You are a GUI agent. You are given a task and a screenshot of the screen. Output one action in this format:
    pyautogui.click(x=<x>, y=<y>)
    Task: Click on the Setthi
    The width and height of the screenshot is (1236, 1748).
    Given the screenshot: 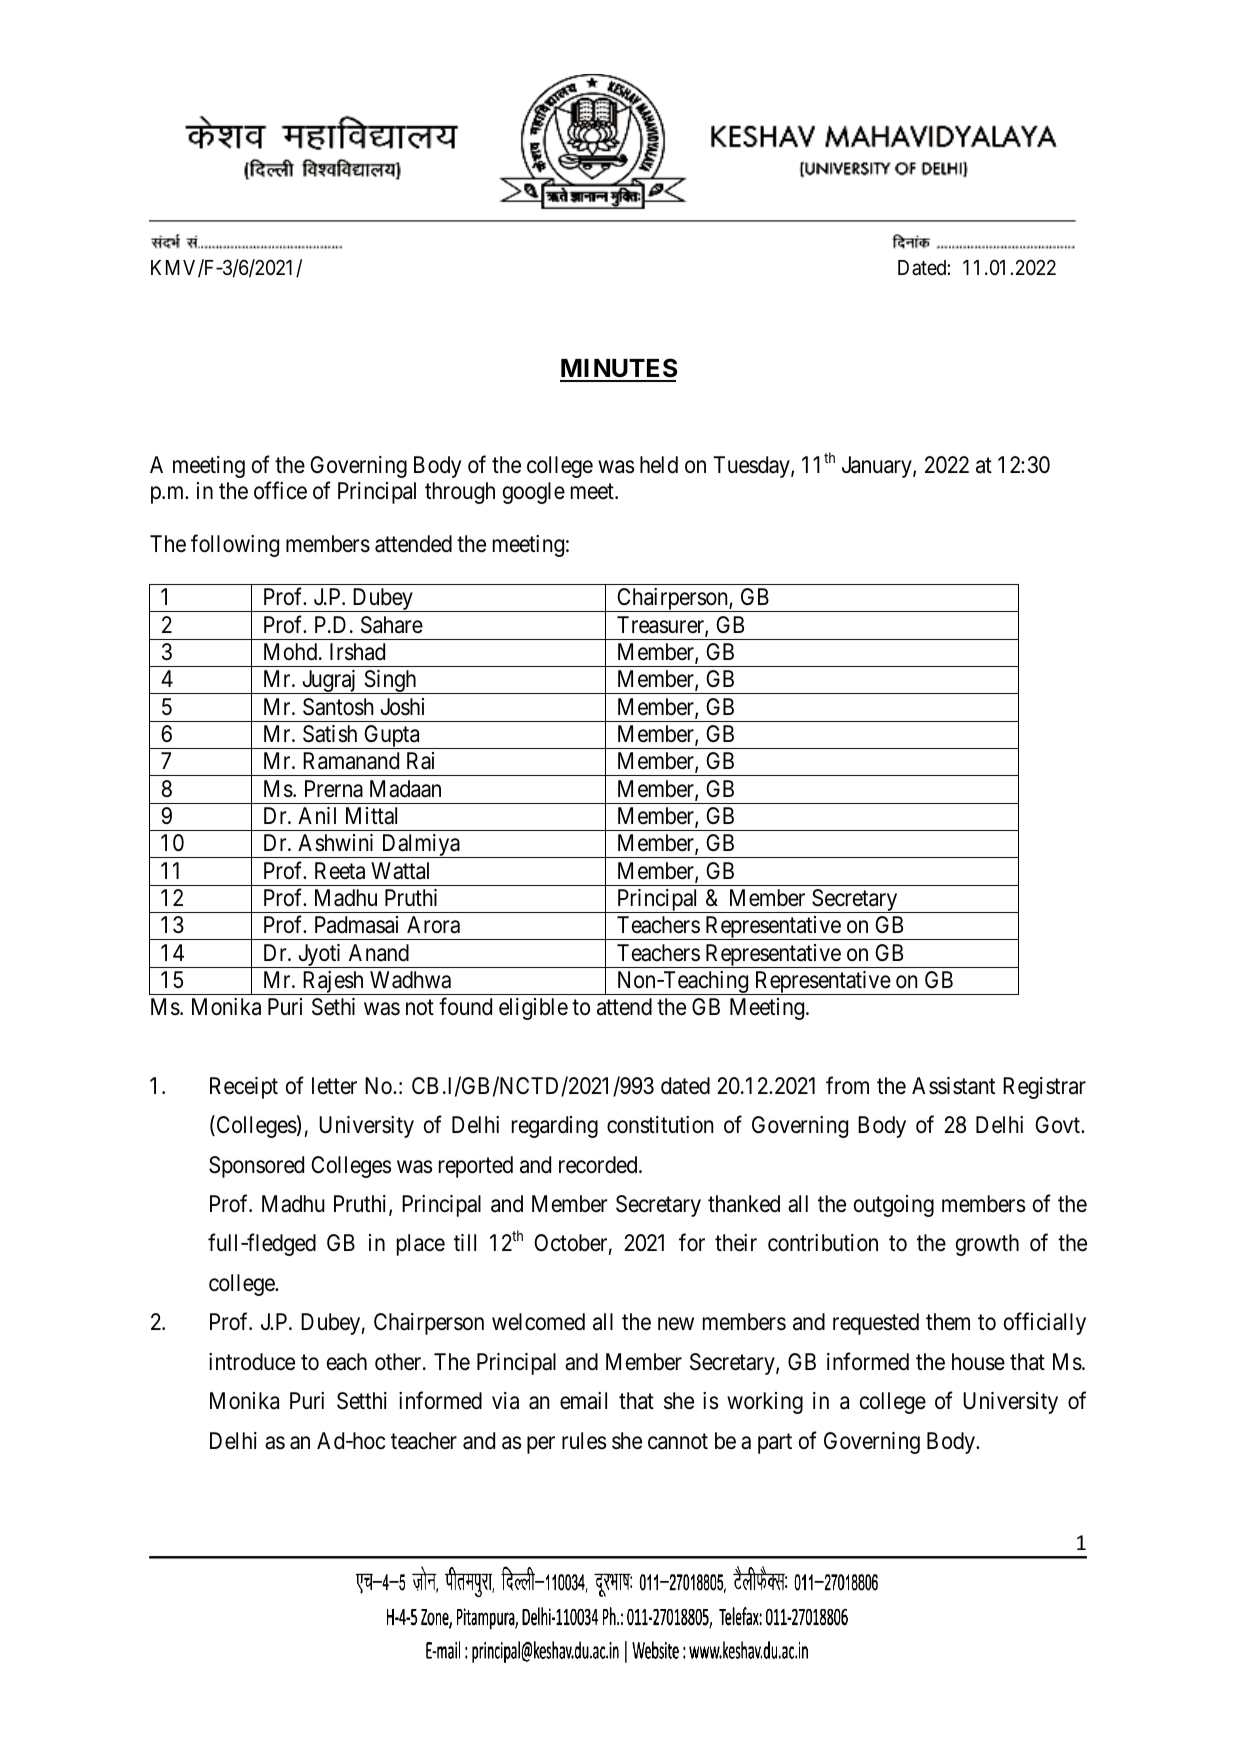 What is the action you would take?
    pyautogui.click(x=362, y=1401)
